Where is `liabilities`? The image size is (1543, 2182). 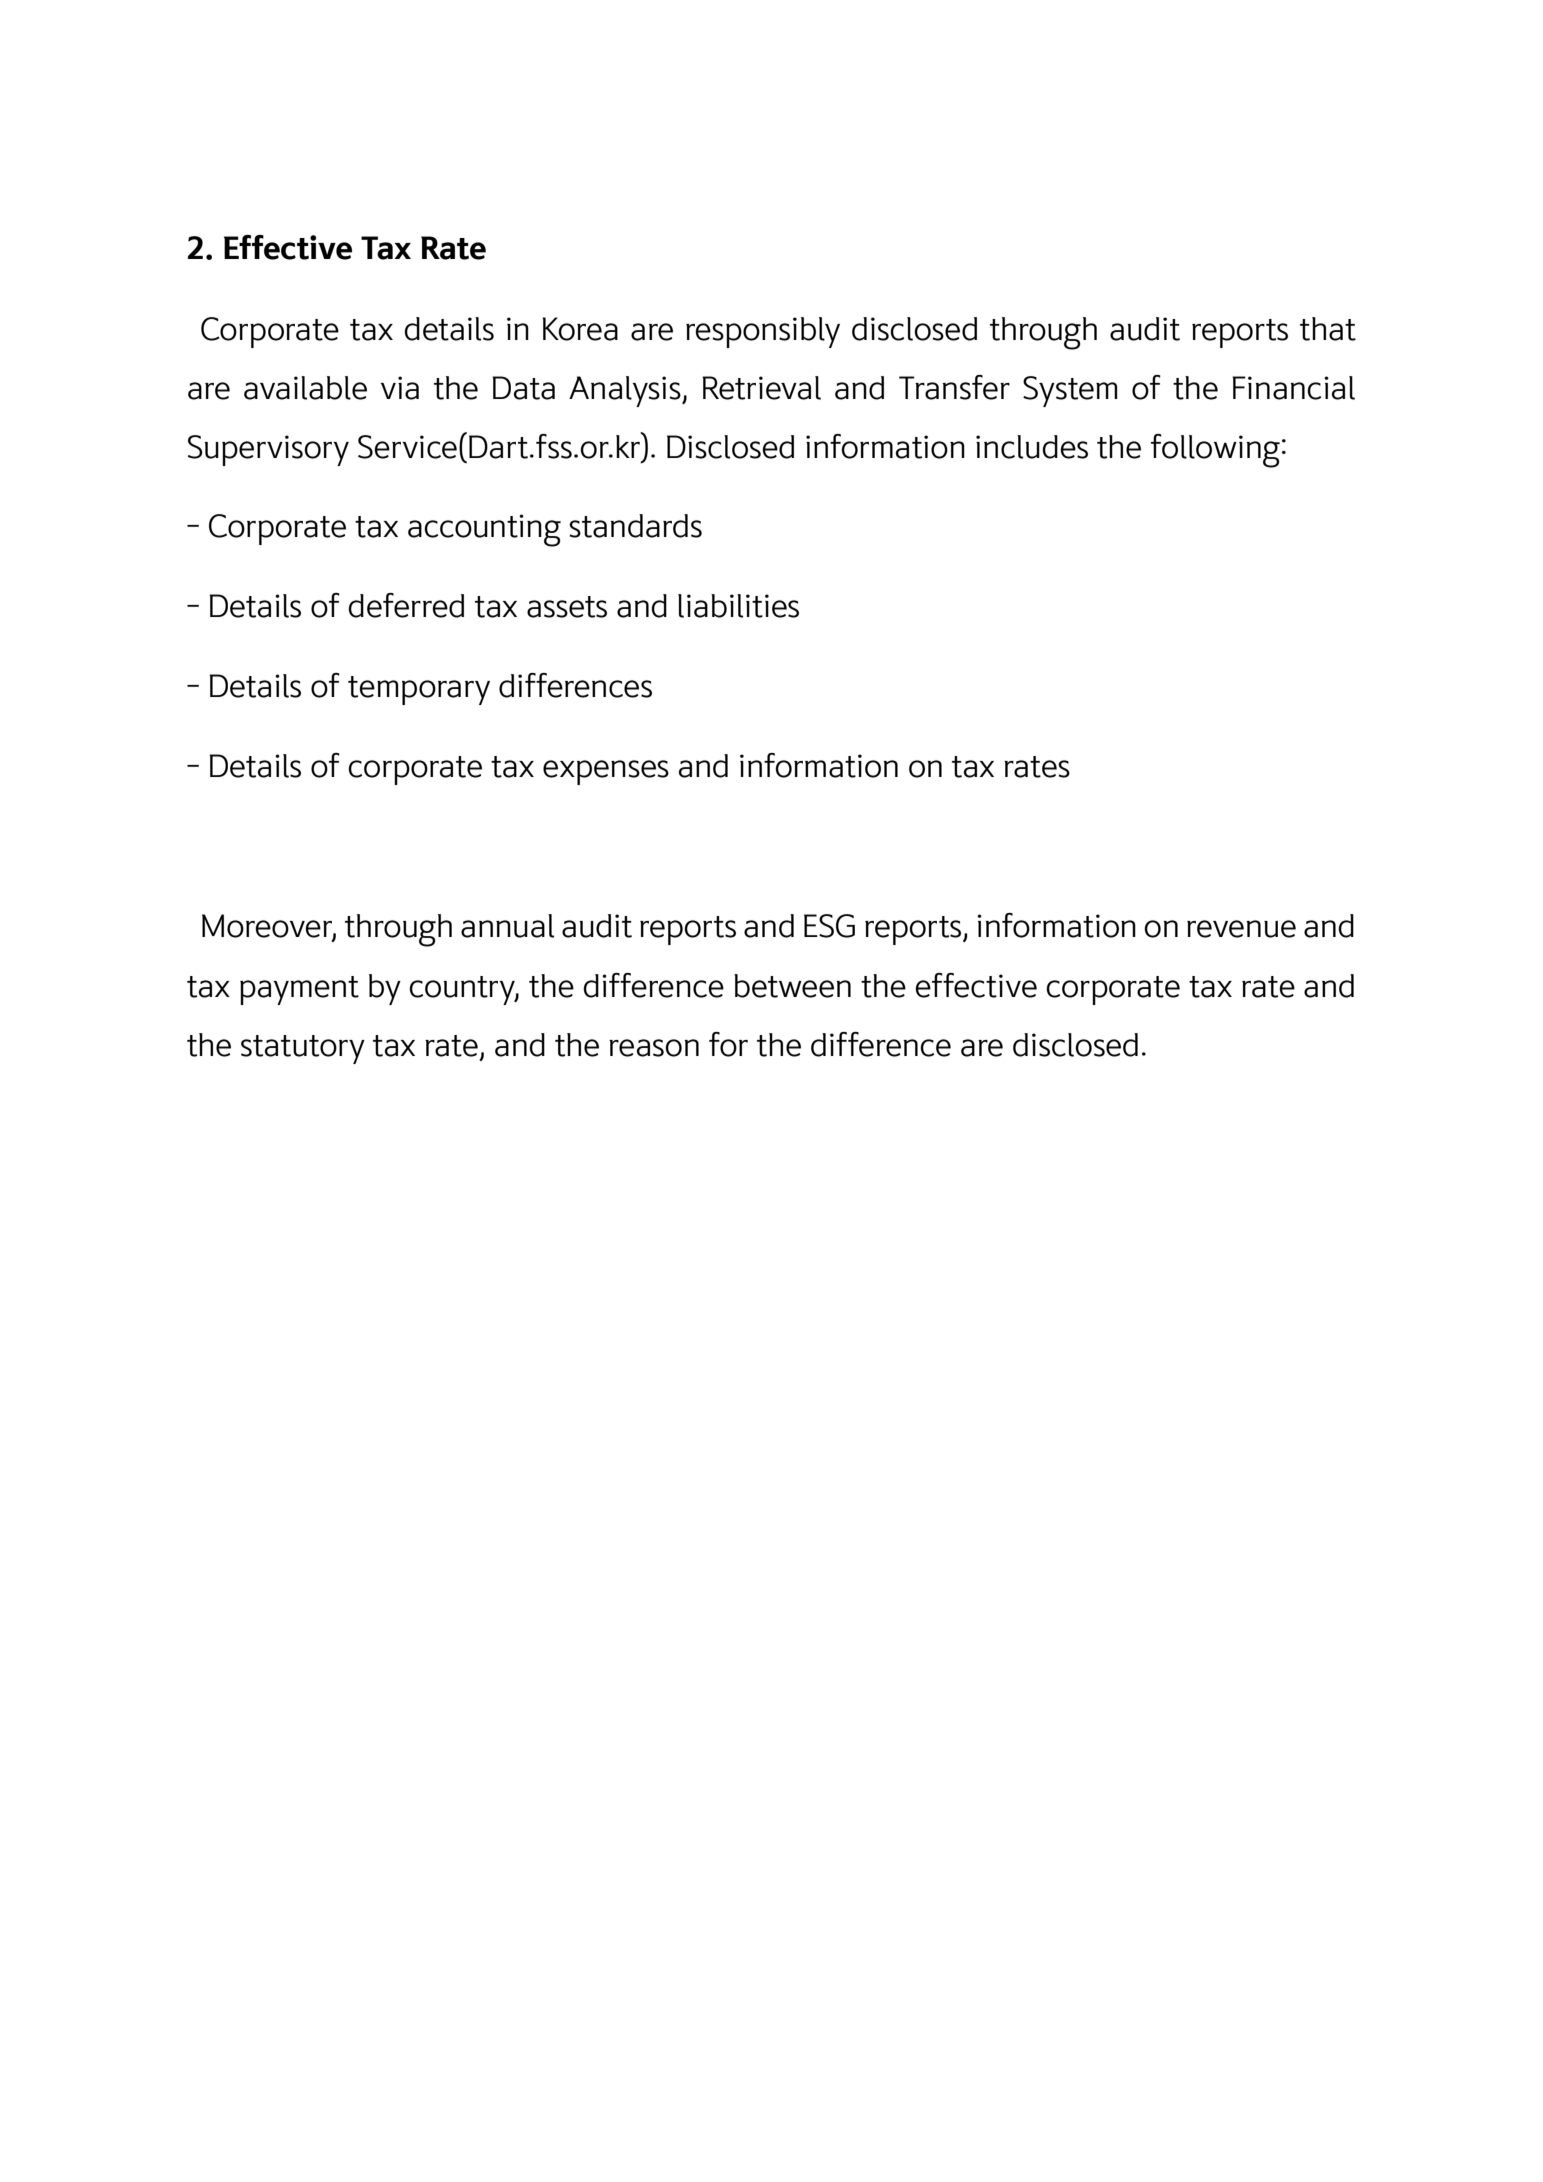 liabilities is located at coordinates (738, 606).
